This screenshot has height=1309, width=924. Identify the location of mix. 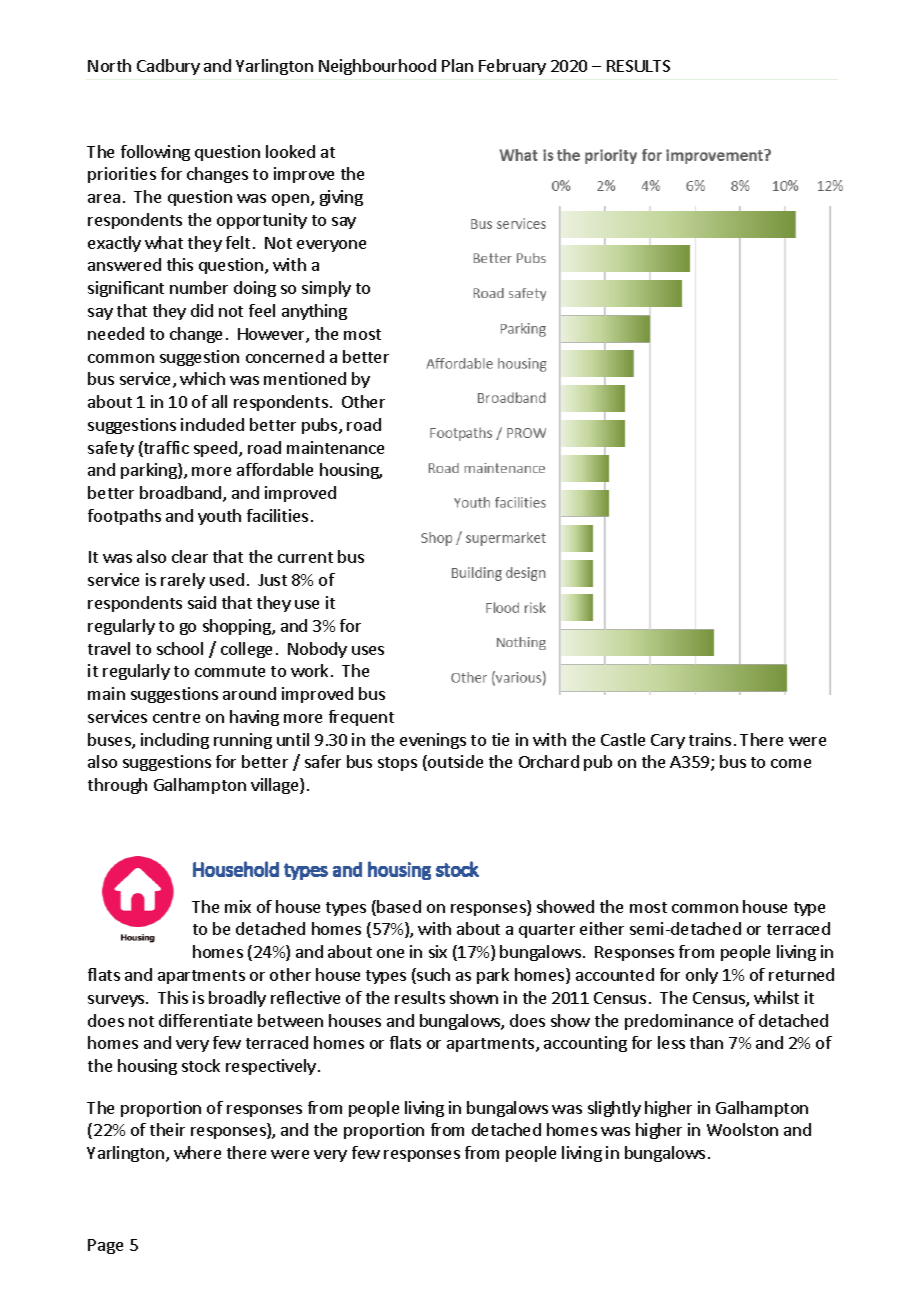
(238, 906).
